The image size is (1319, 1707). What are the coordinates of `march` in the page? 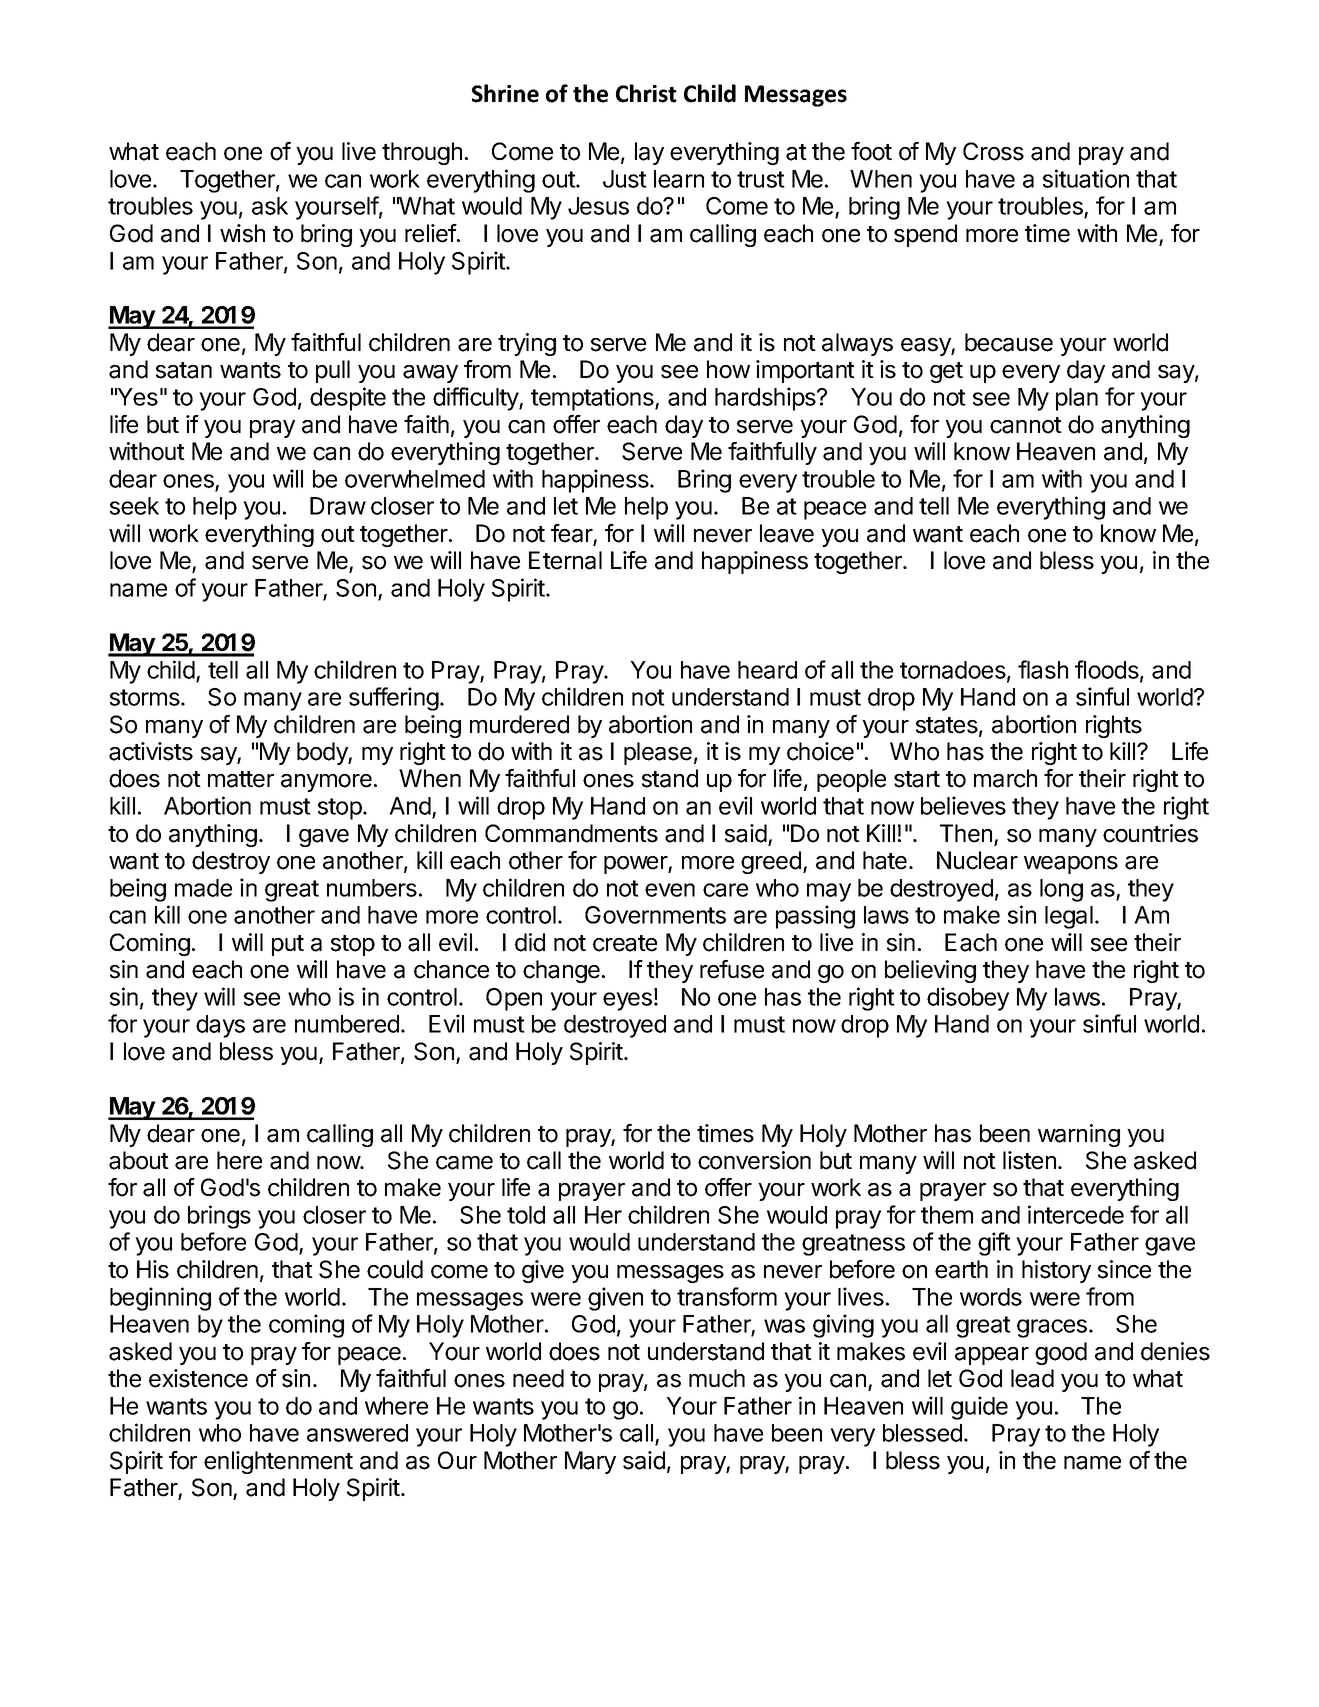 It's located at (1005, 778).
